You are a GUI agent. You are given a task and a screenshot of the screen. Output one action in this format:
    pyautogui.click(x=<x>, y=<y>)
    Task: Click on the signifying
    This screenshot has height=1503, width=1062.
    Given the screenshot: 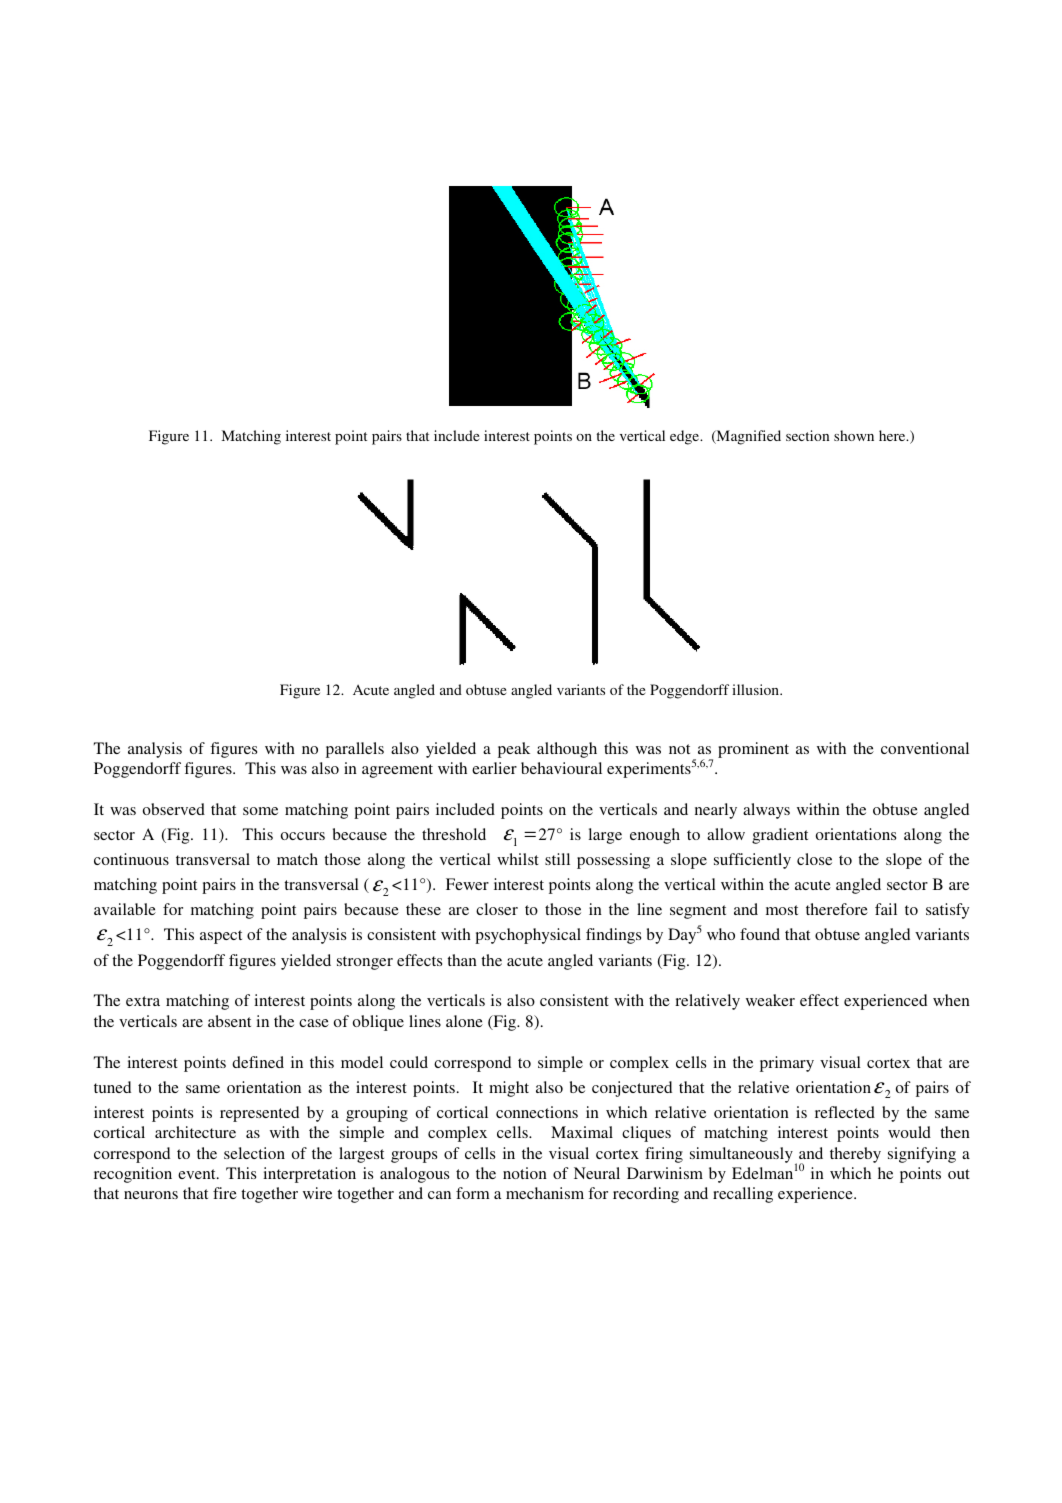 What is the action you would take?
    pyautogui.click(x=922, y=1155)
